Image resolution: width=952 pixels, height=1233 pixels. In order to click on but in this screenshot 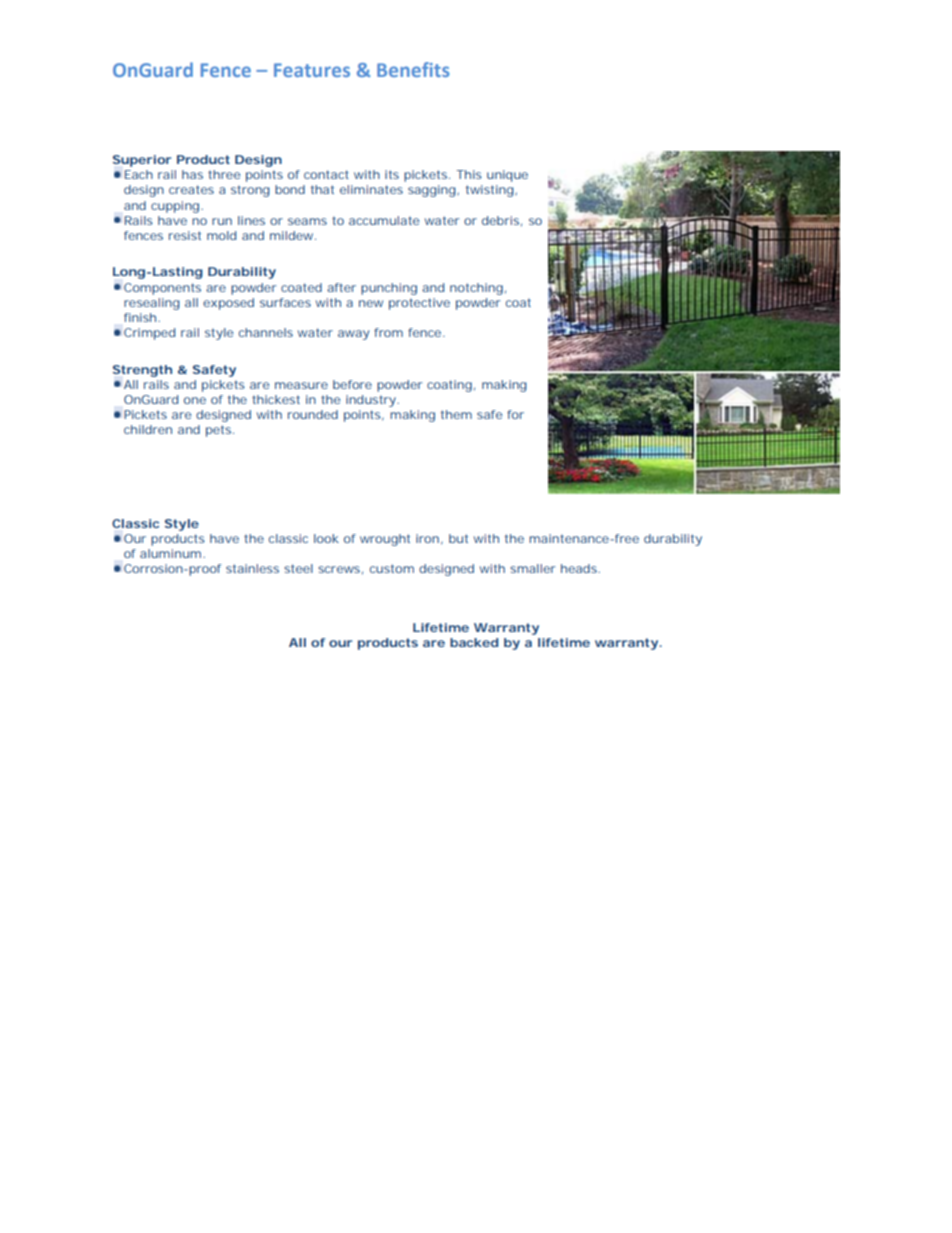, I will do `click(458, 538)`.
